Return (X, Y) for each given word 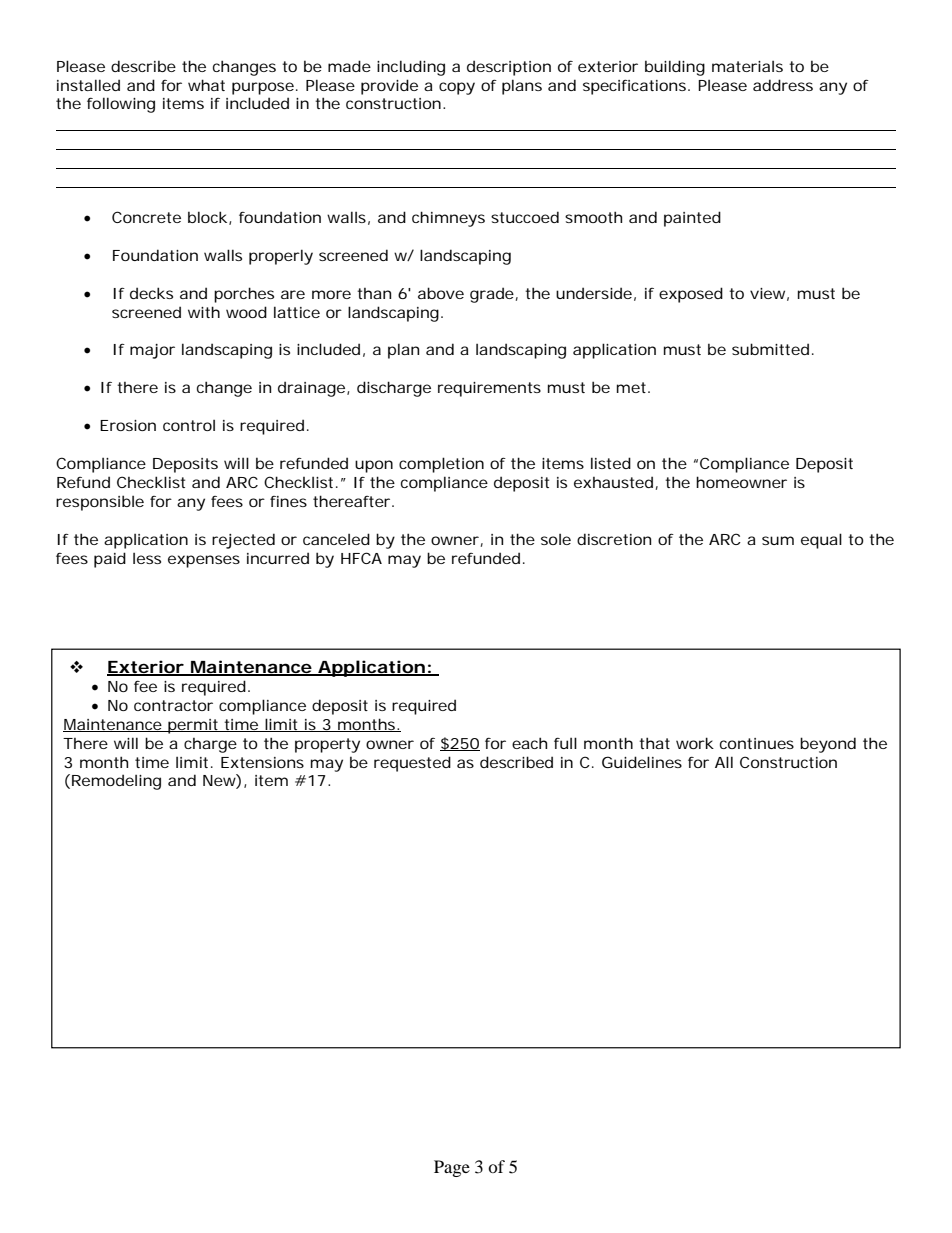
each (529, 743)
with (204, 312)
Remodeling (116, 782)
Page (452, 1168)
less (147, 558)
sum (778, 540)
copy (457, 88)
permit (193, 726)
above (441, 293)
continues (757, 743)
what (206, 85)
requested (412, 764)
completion (441, 465)
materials (747, 66)
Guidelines (642, 762)
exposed (691, 295)
